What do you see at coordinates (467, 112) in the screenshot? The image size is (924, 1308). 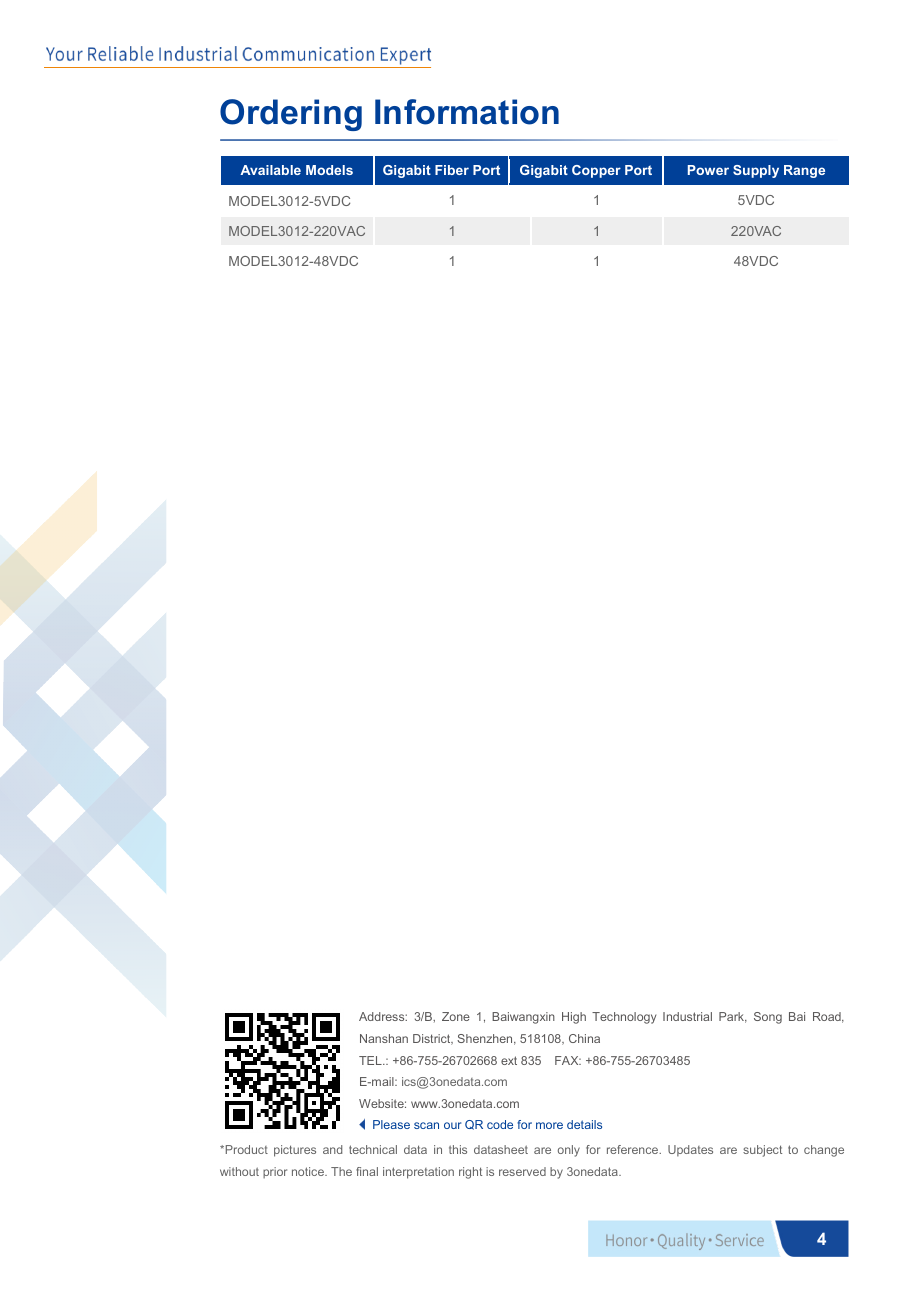 I see `Information` at bounding box center [467, 112].
